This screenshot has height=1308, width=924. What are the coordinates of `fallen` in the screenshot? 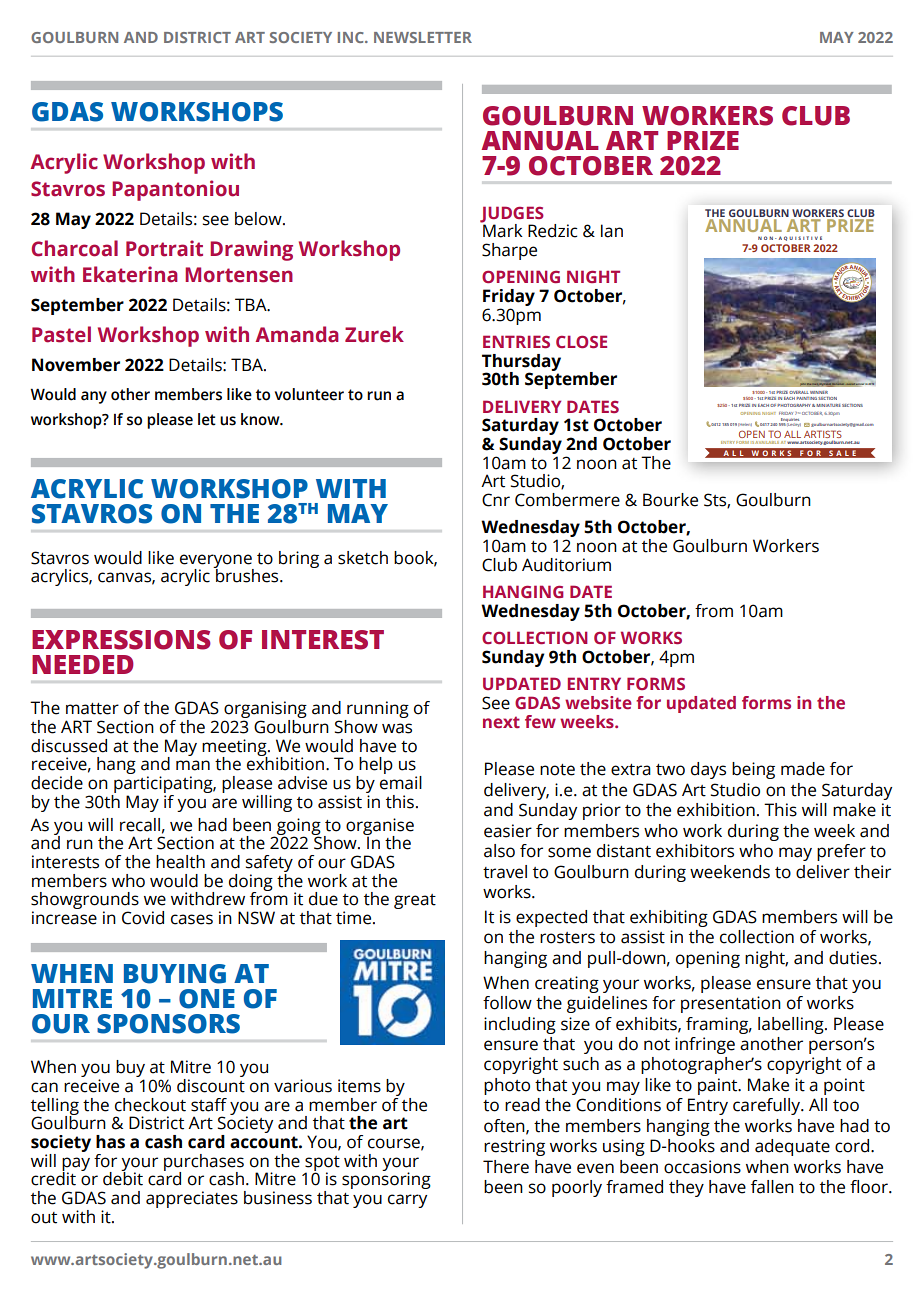 It's located at (772, 1187).
